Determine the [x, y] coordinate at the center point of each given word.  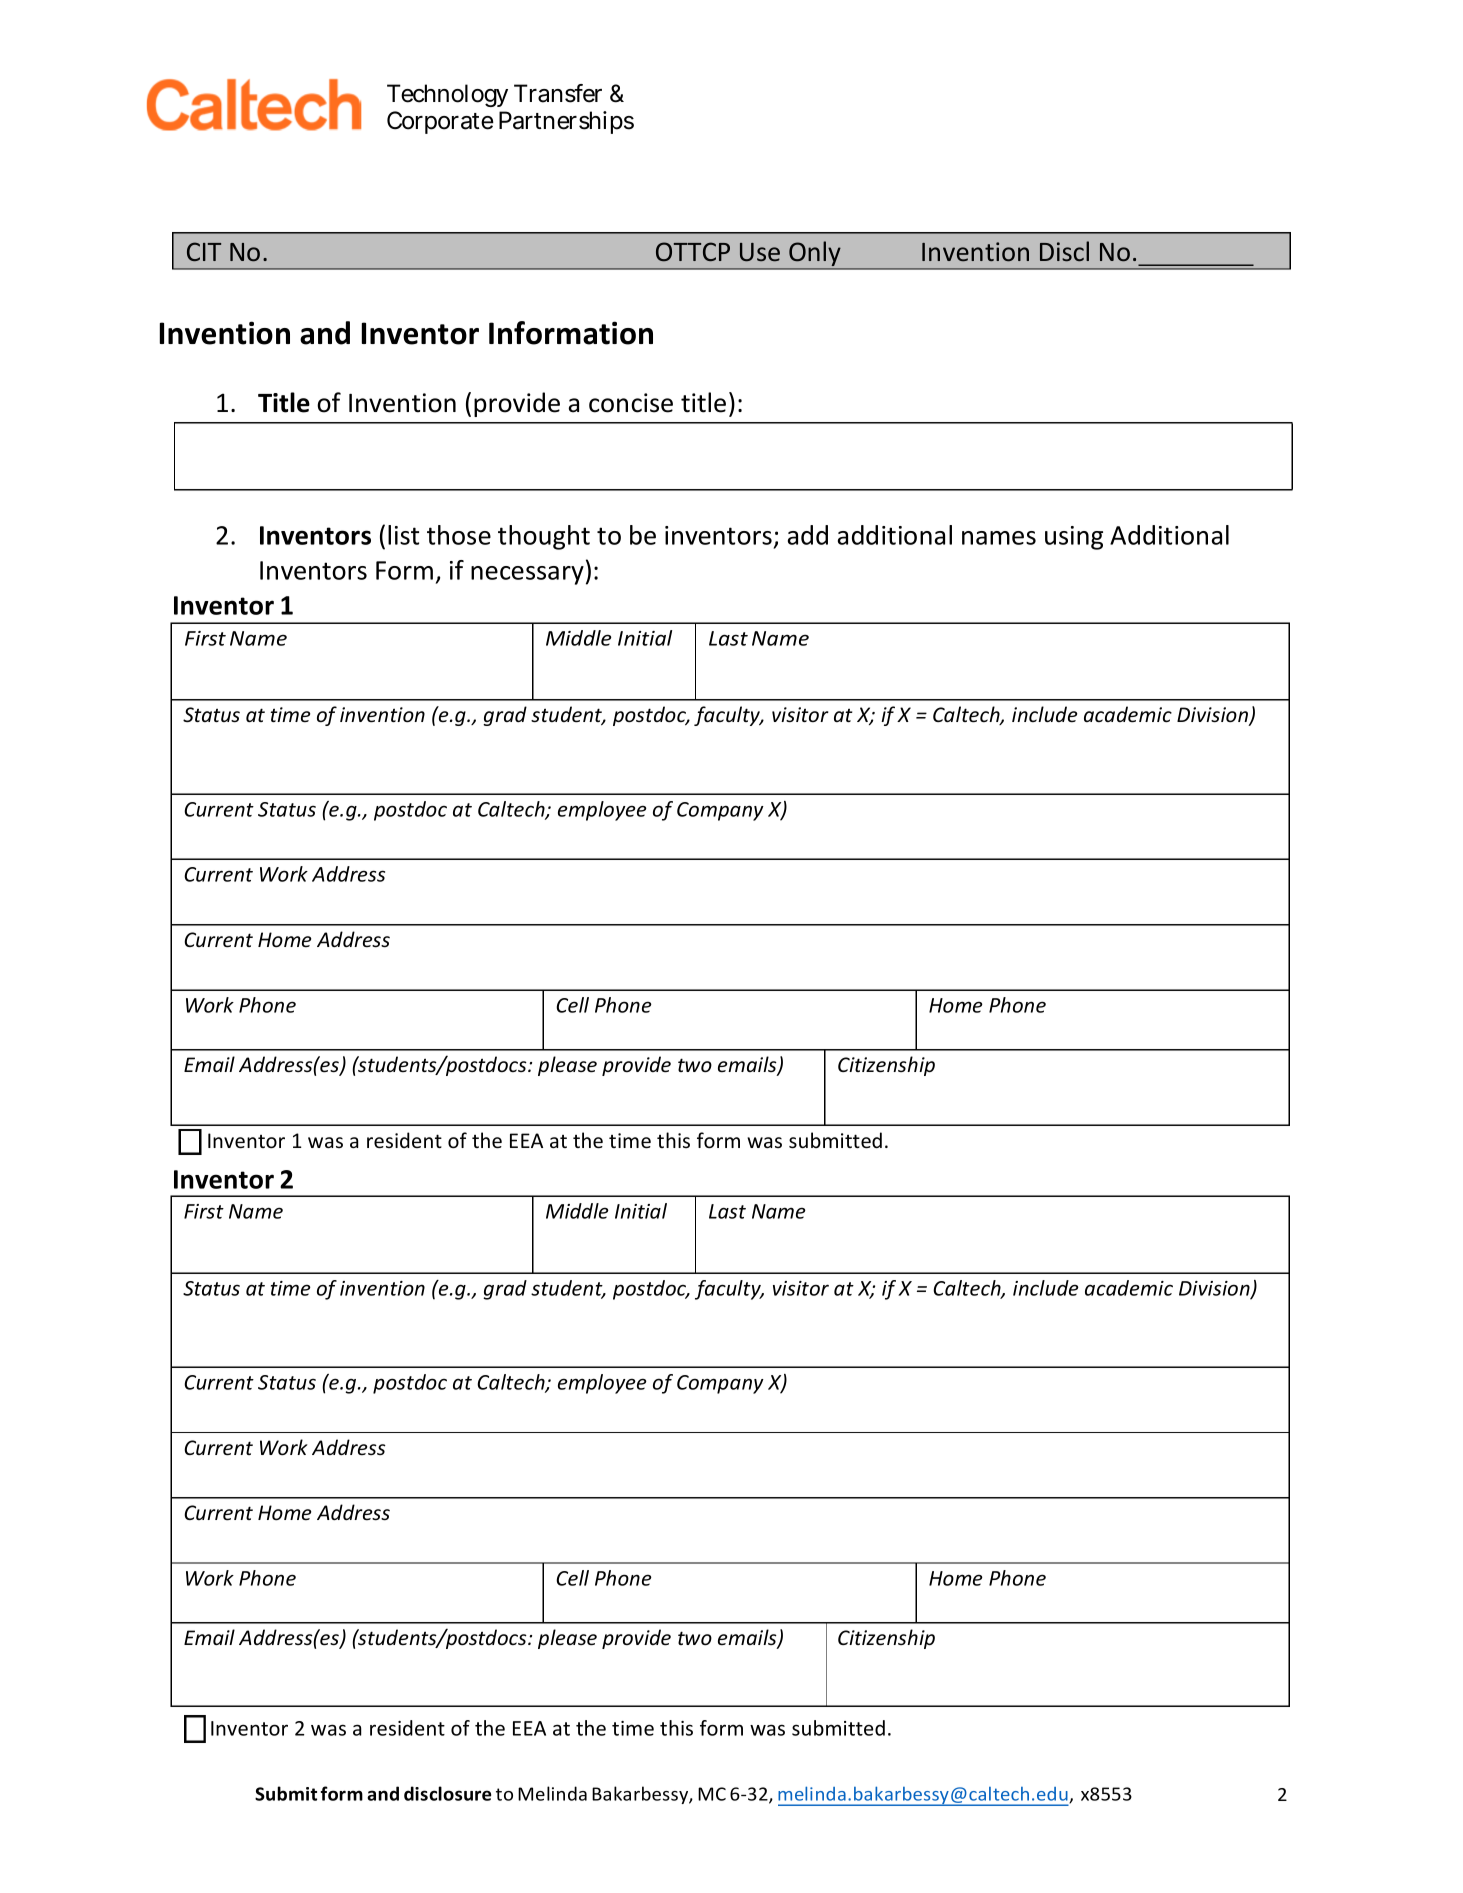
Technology [447, 95]
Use [760, 252]
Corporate [440, 122]
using [1074, 538]
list [403, 535]
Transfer [558, 93]
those [459, 535]
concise [631, 403]
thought [544, 537]
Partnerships [566, 122]
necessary [527, 575]
